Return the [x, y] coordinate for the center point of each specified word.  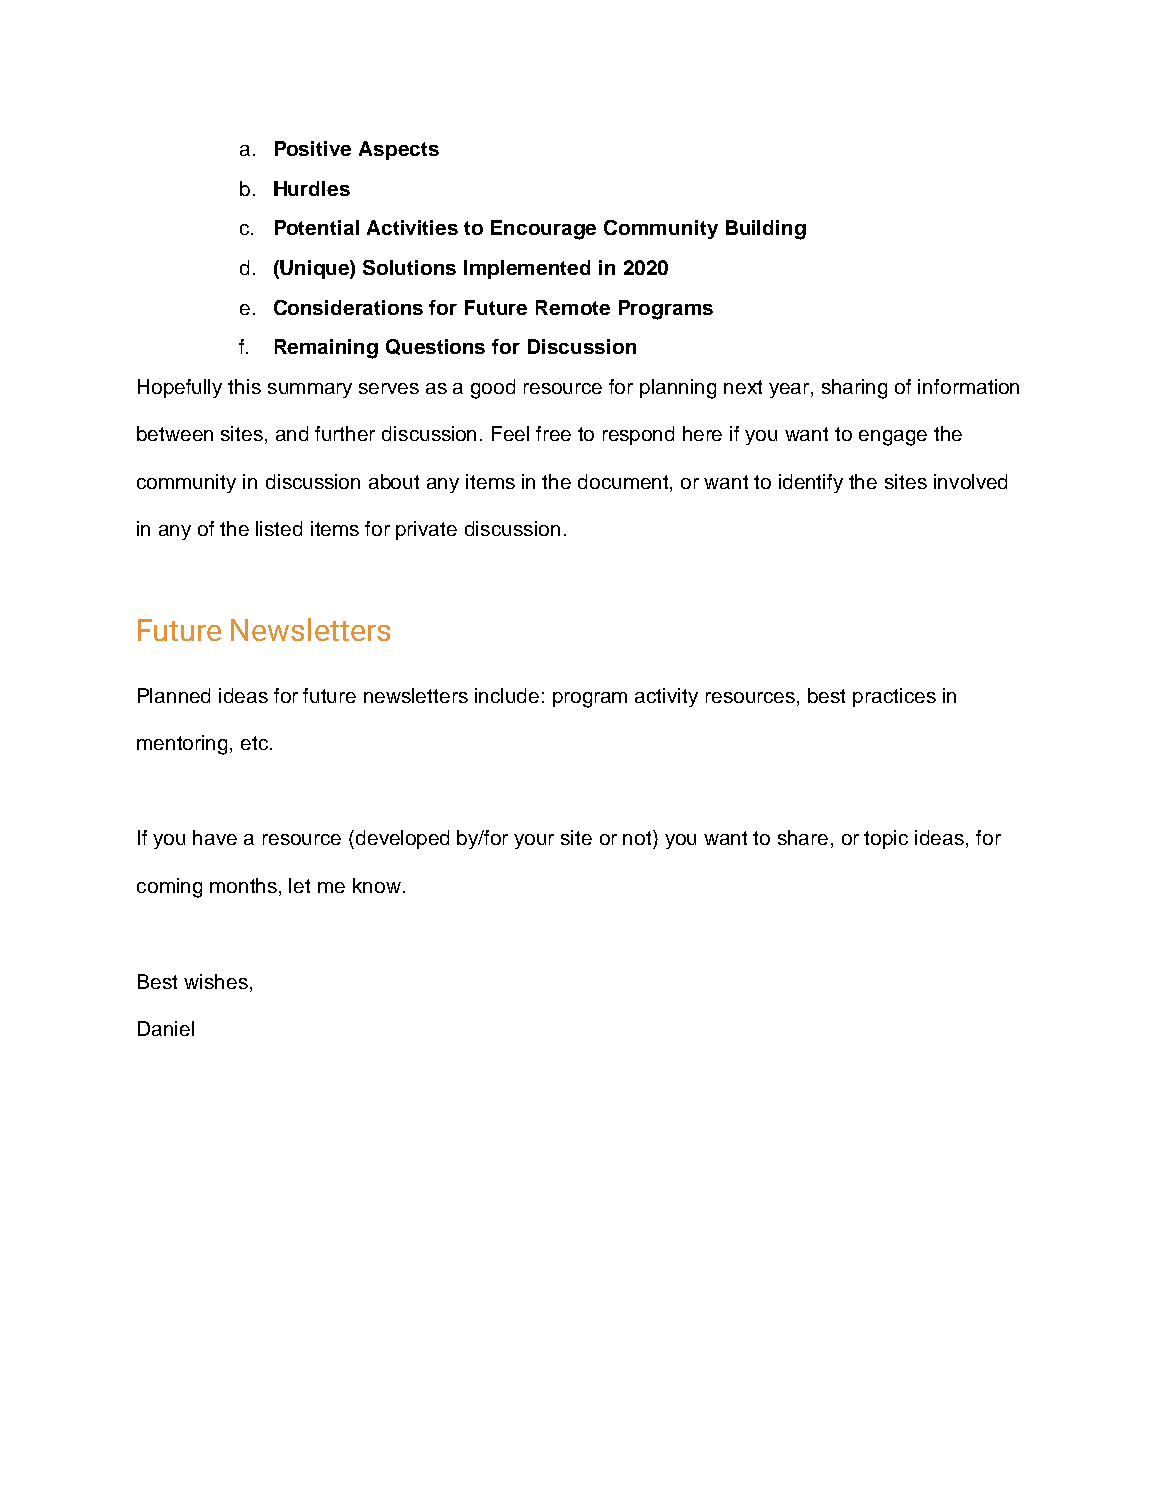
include [507, 695]
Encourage [543, 230]
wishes [216, 981]
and [292, 433]
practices [894, 697]
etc [256, 743]
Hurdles [312, 188]
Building [766, 230]
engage [893, 438]
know [377, 885]
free [553, 433]
